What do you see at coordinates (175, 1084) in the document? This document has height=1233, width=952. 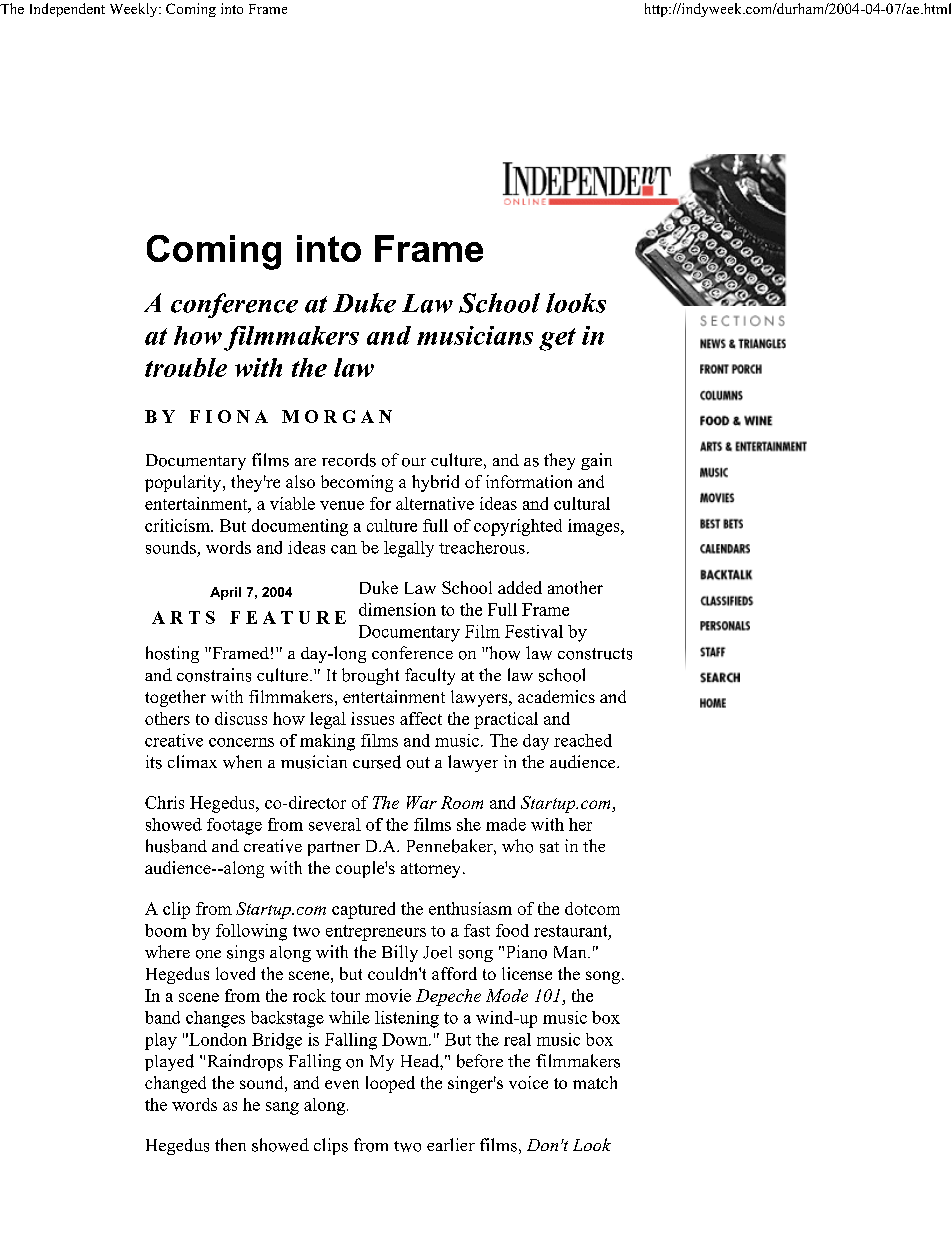 I see `changed` at bounding box center [175, 1084].
